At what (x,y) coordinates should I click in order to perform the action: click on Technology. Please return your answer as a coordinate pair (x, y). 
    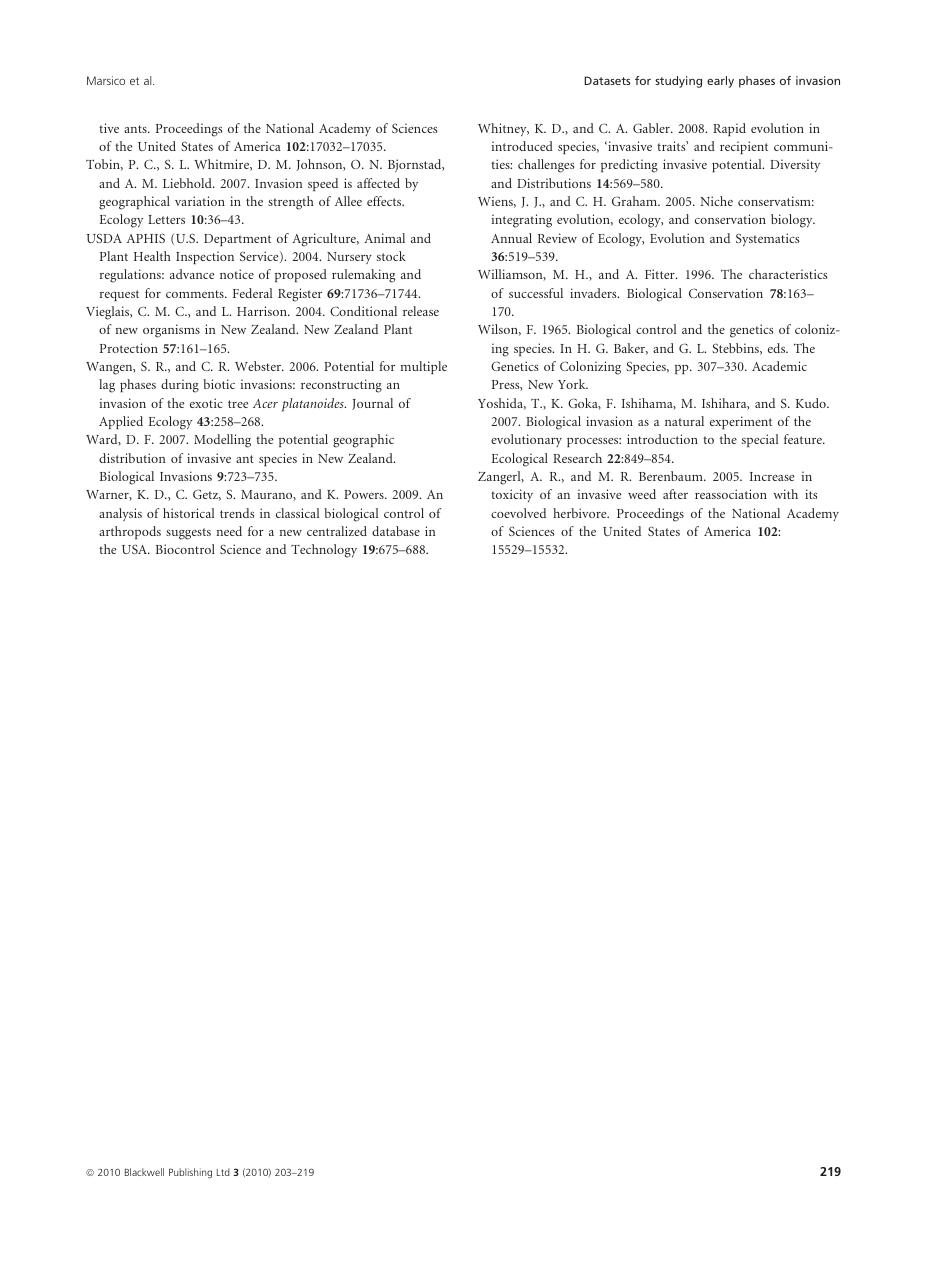
    Looking at the image, I should click on (324, 551).
